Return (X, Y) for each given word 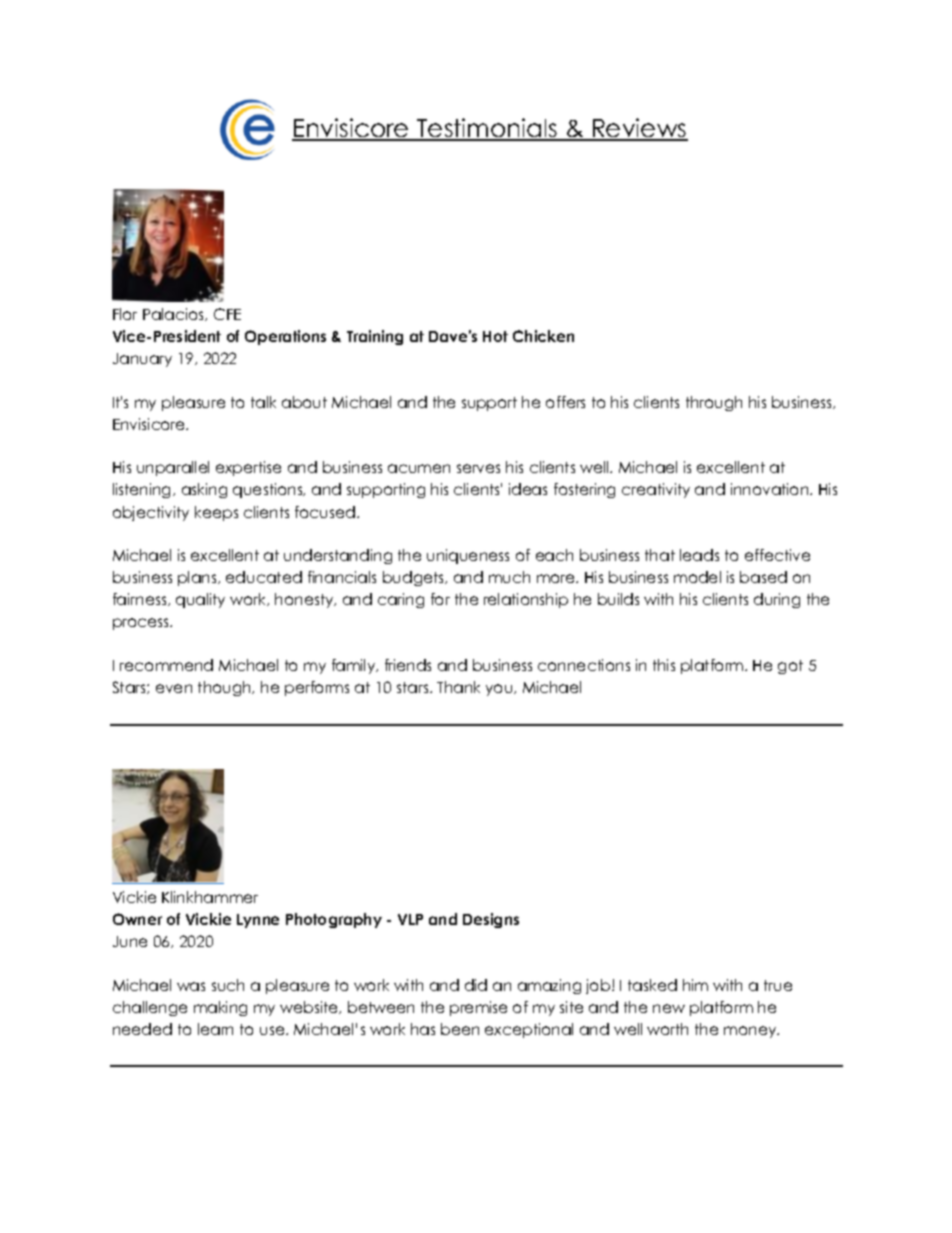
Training (375, 337)
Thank (458, 687)
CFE (227, 314)
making (220, 1008)
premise (478, 1008)
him (695, 985)
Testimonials (487, 129)
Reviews (639, 129)
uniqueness (468, 556)
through (714, 403)
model (697, 577)
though (226, 688)
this (664, 665)
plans (198, 578)
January (142, 360)
